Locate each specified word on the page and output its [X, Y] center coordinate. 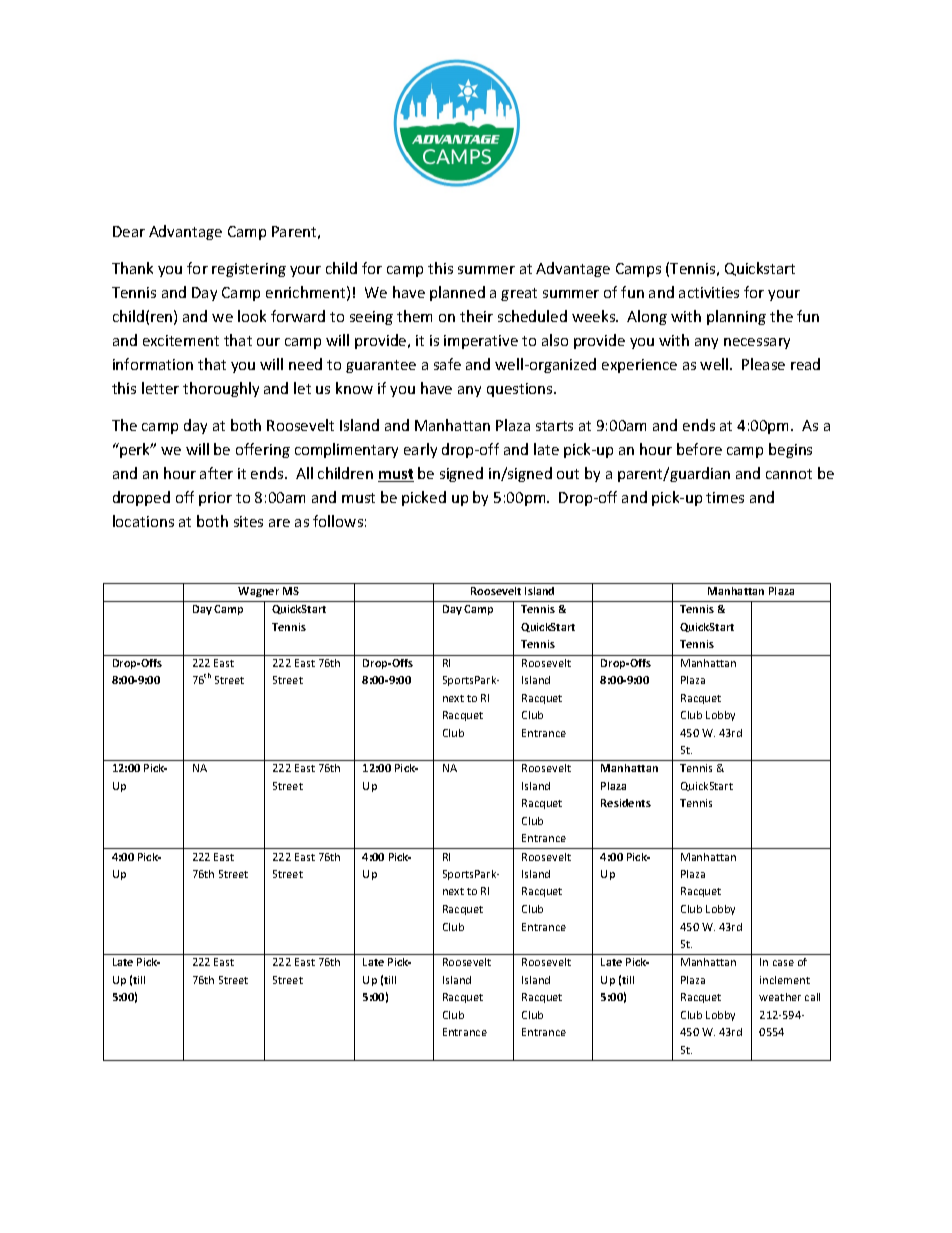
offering [263, 450]
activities [709, 292]
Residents [626, 803]
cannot [789, 474]
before [699, 449]
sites [248, 521]
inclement [785, 980]
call [812, 997]
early [420, 450]
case [783, 963]
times [725, 497]
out [568, 474]
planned [457, 293]
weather [780, 997]
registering [249, 270]
